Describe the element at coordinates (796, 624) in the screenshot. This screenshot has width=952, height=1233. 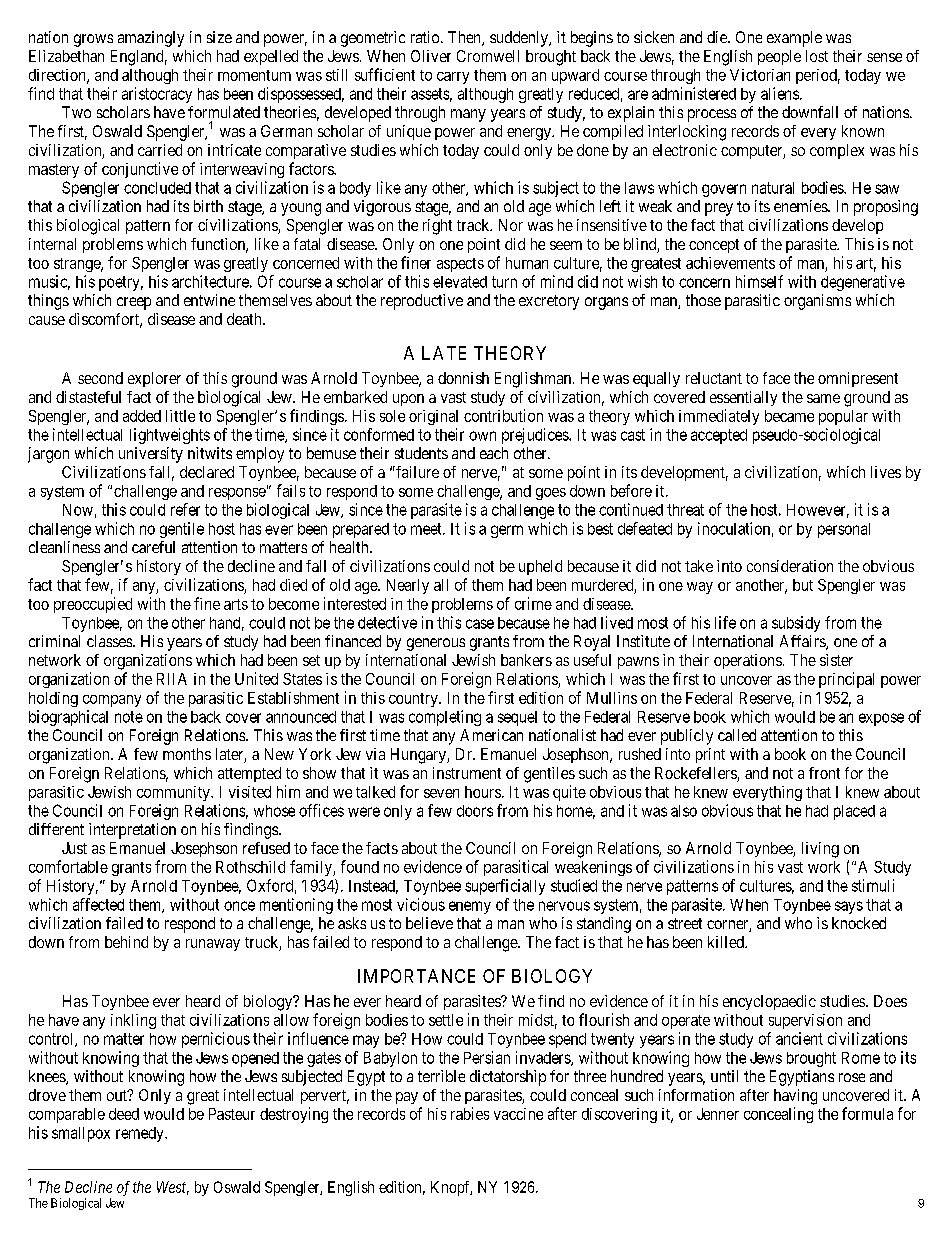
I see `subsidy` at that location.
